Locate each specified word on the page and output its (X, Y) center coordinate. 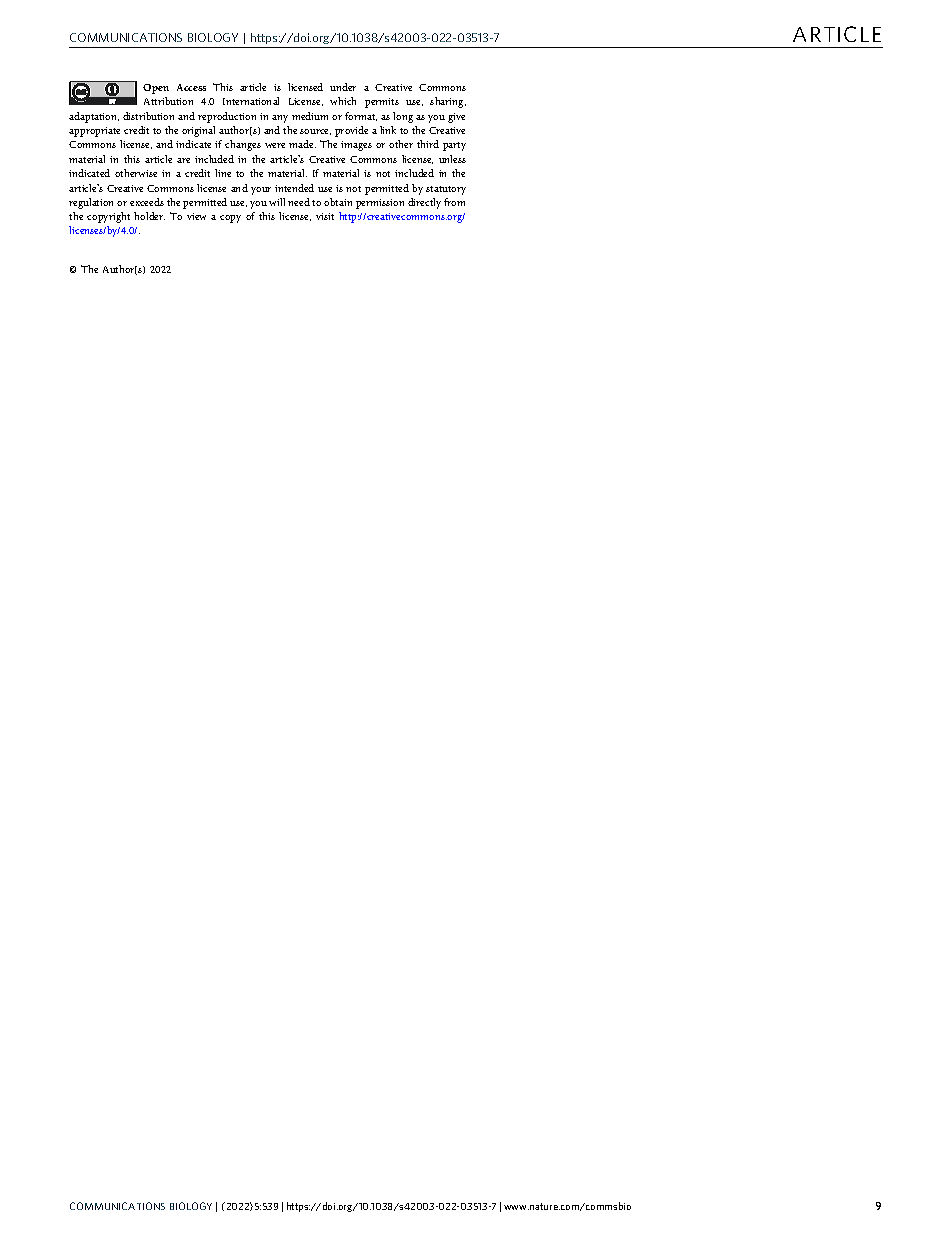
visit (325, 216)
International (251, 101)
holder (149, 216)
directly (424, 203)
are (183, 160)
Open (156, 89)
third (428, 144)
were (275, 145)
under (343, 87)
